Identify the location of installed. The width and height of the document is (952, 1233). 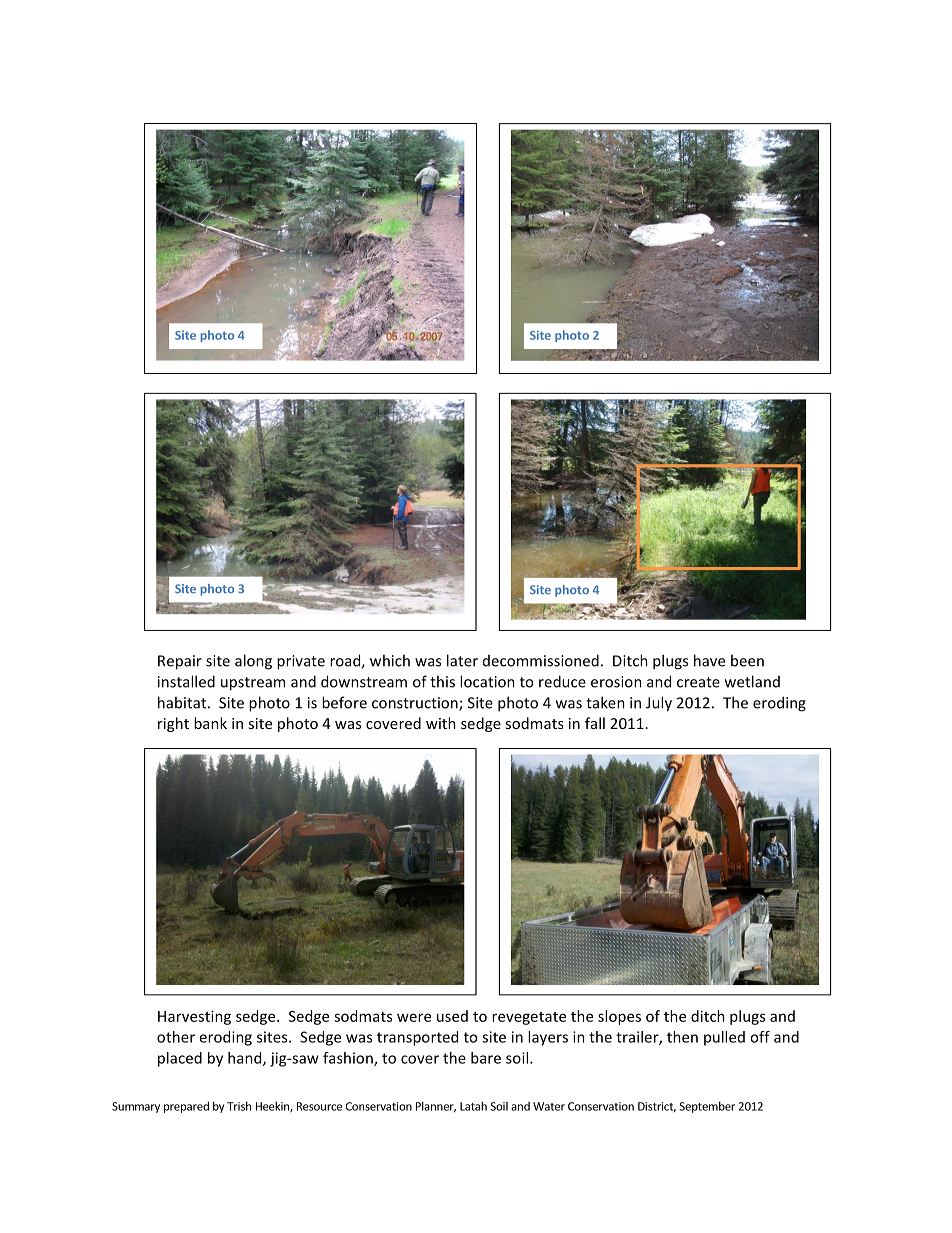
(186, 681).
